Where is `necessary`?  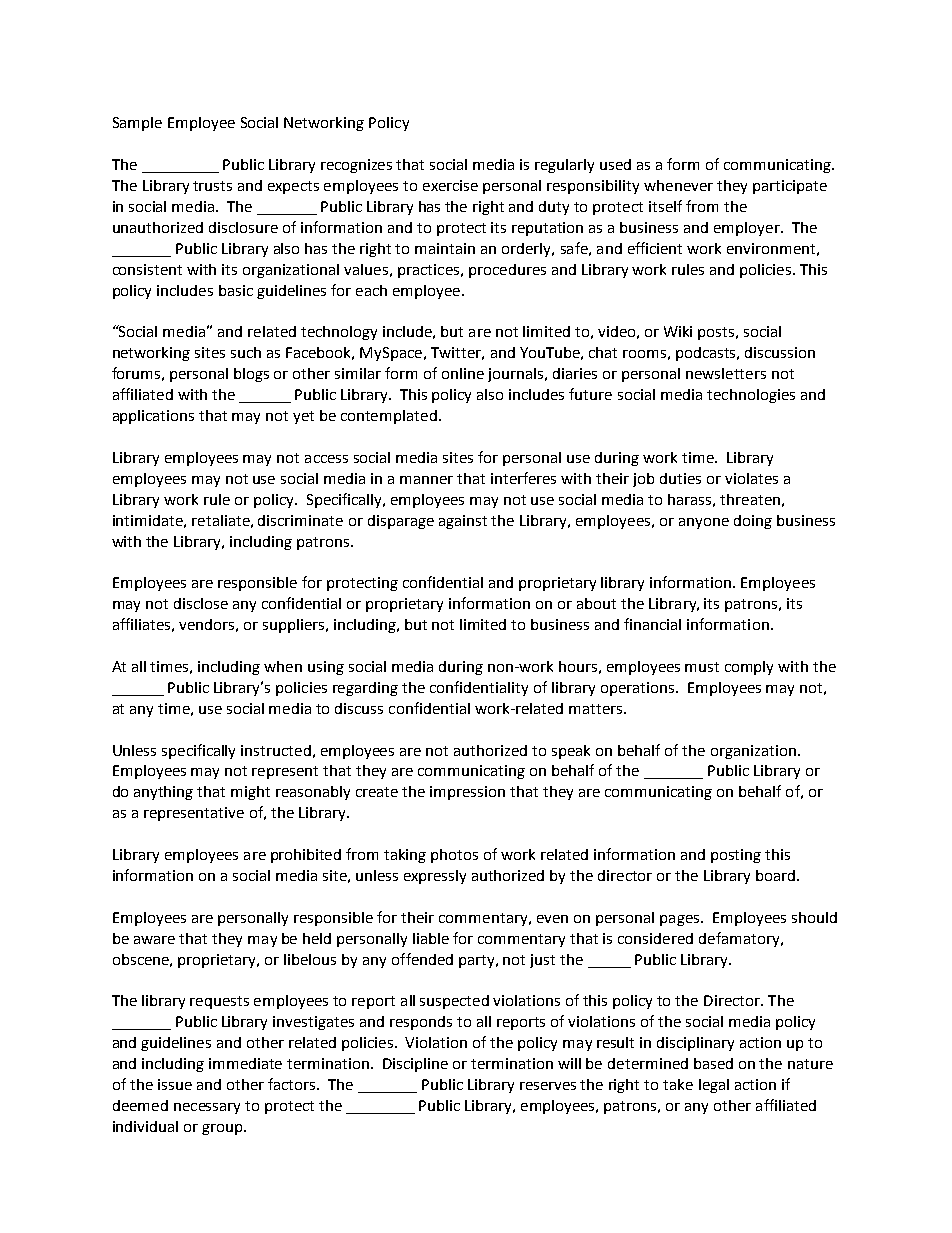 necessary is located at coordinates (207, 1108).
